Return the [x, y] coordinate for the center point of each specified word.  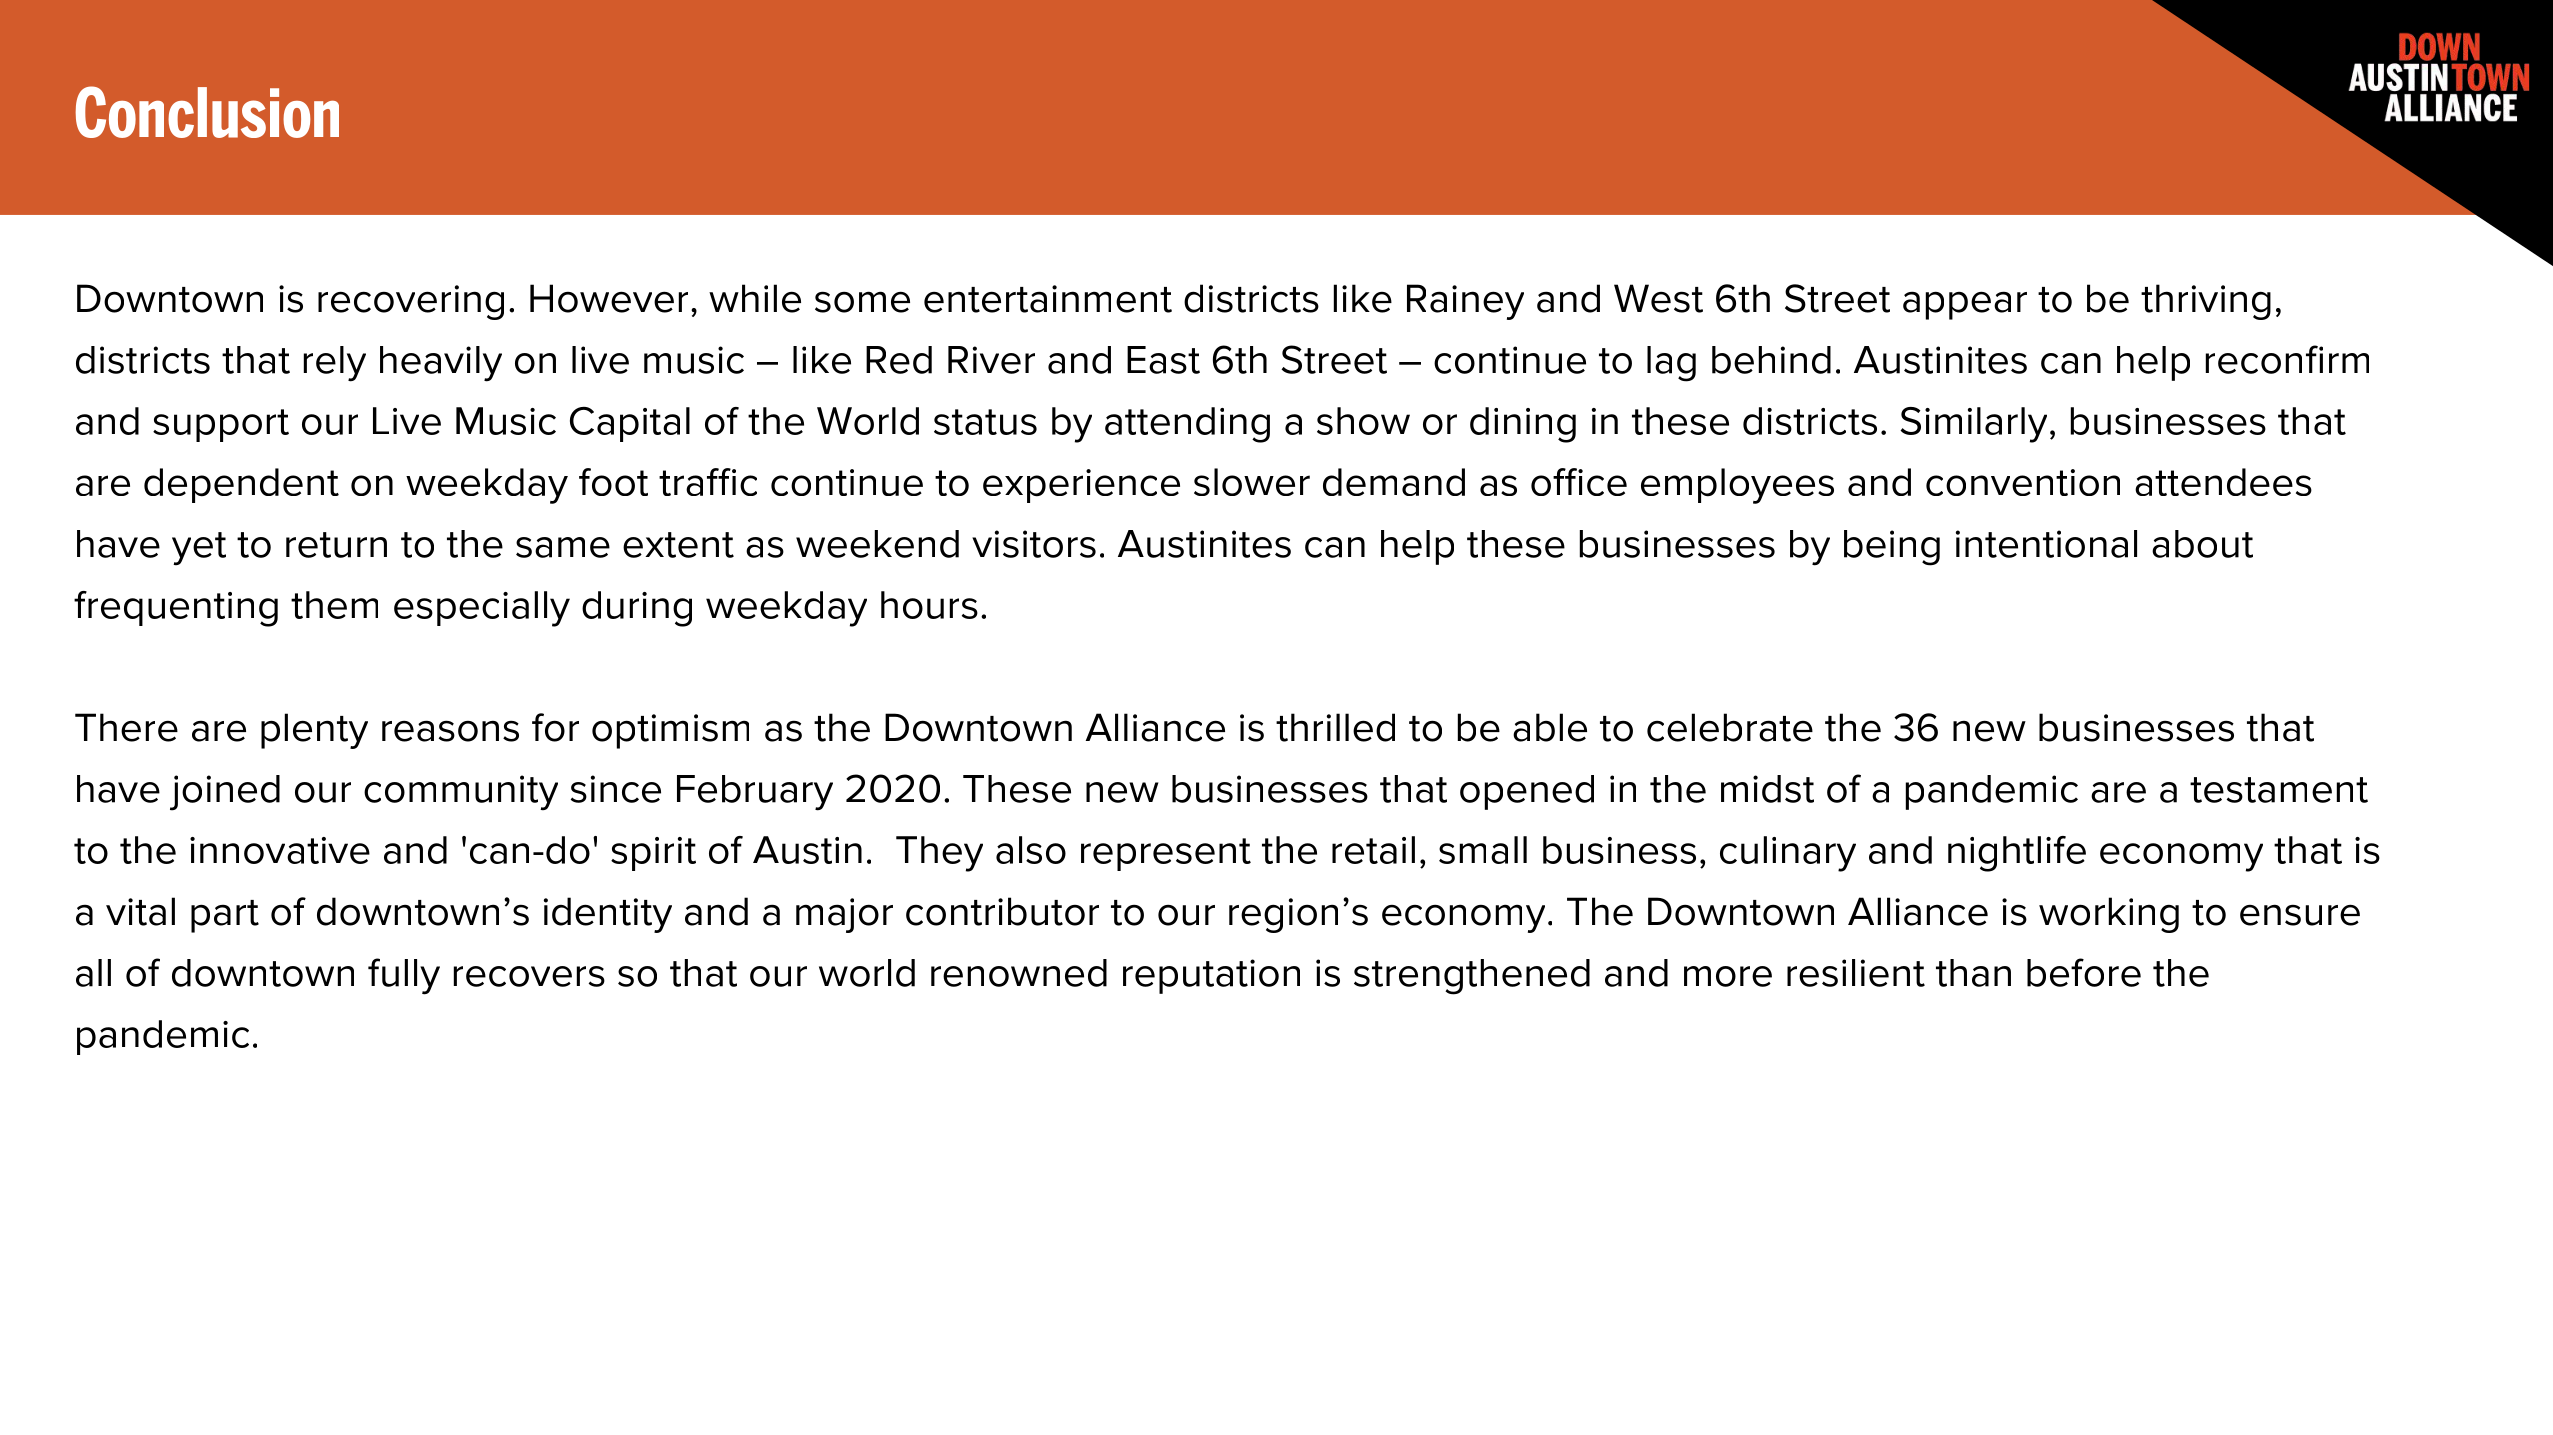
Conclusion [207, 112]
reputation [1211, 976]
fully [404, 976]
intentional [2046, 544]
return [336, 545]
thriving [2206, 302]
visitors [1034, 544]
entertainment [1048, 299]
